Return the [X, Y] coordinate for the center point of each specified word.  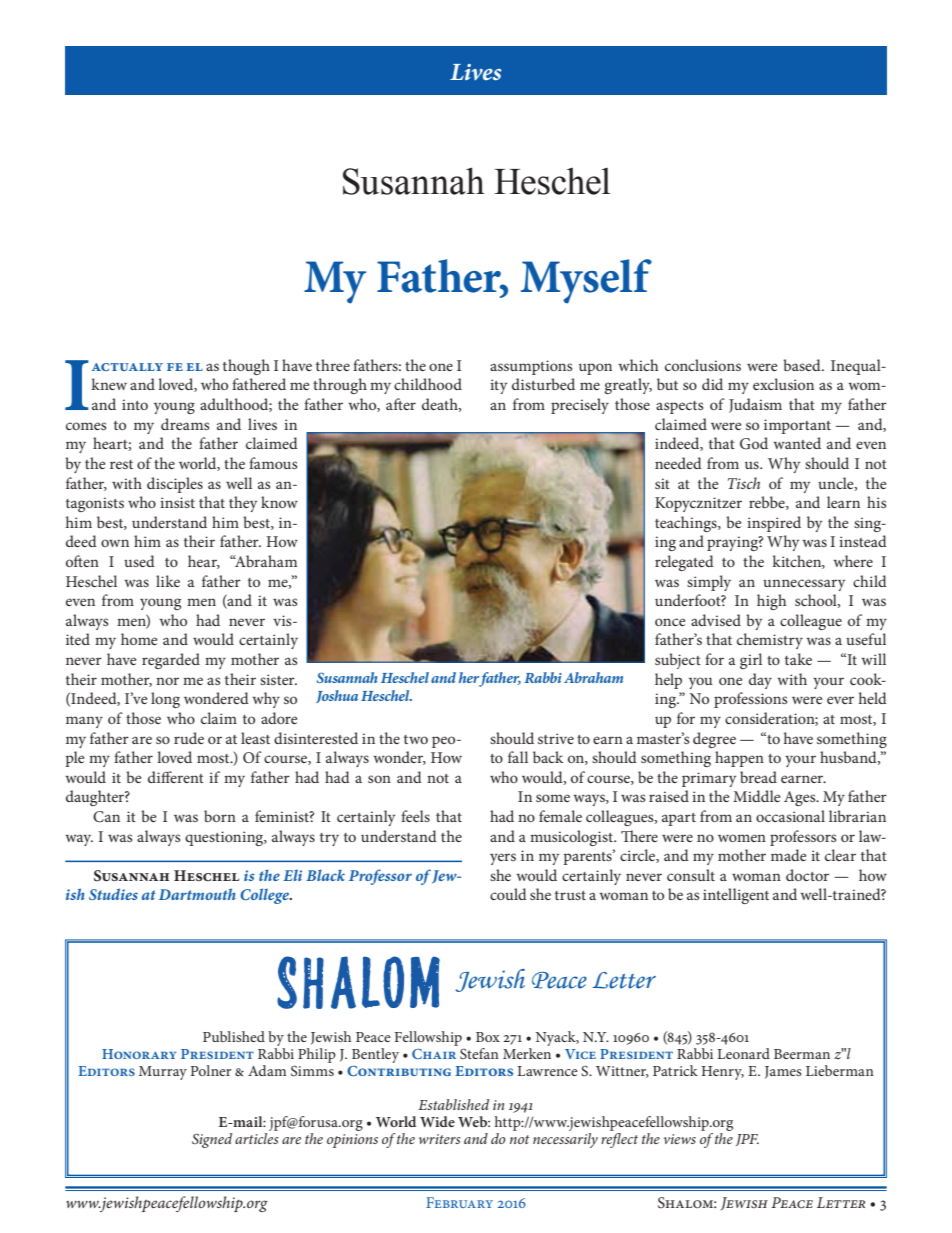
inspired [774, 524]
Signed [212, 1140]
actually [127, 367]
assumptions [531, 367]
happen [739, 759]
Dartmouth [197, 894]
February [459, 1202]
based [803, 365]
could [508, 894]
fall [518, 757]
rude [189, 738]
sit [662, 483]
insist [177, 502]
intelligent [736, 896]
